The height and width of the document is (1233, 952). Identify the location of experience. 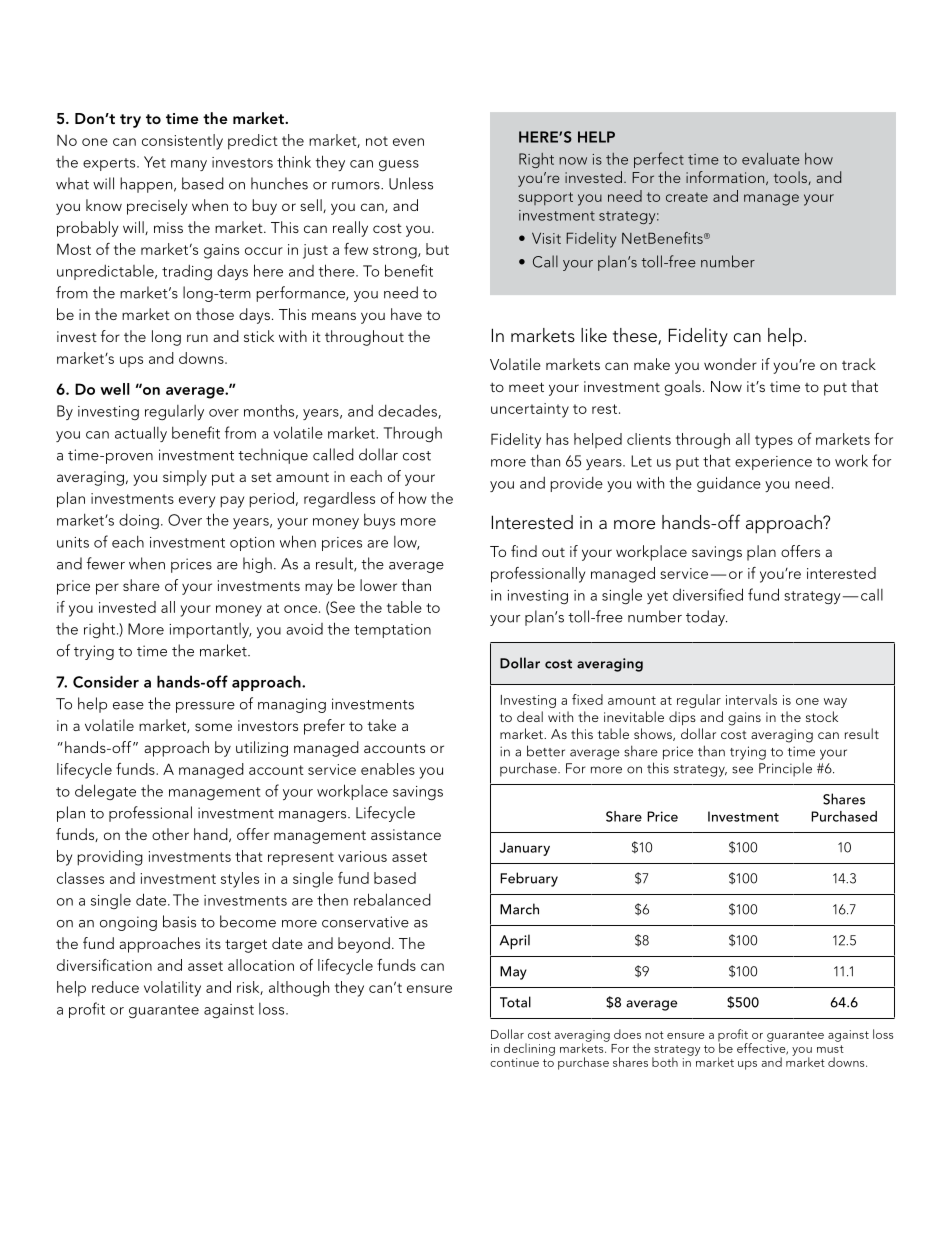
(773, 463).
